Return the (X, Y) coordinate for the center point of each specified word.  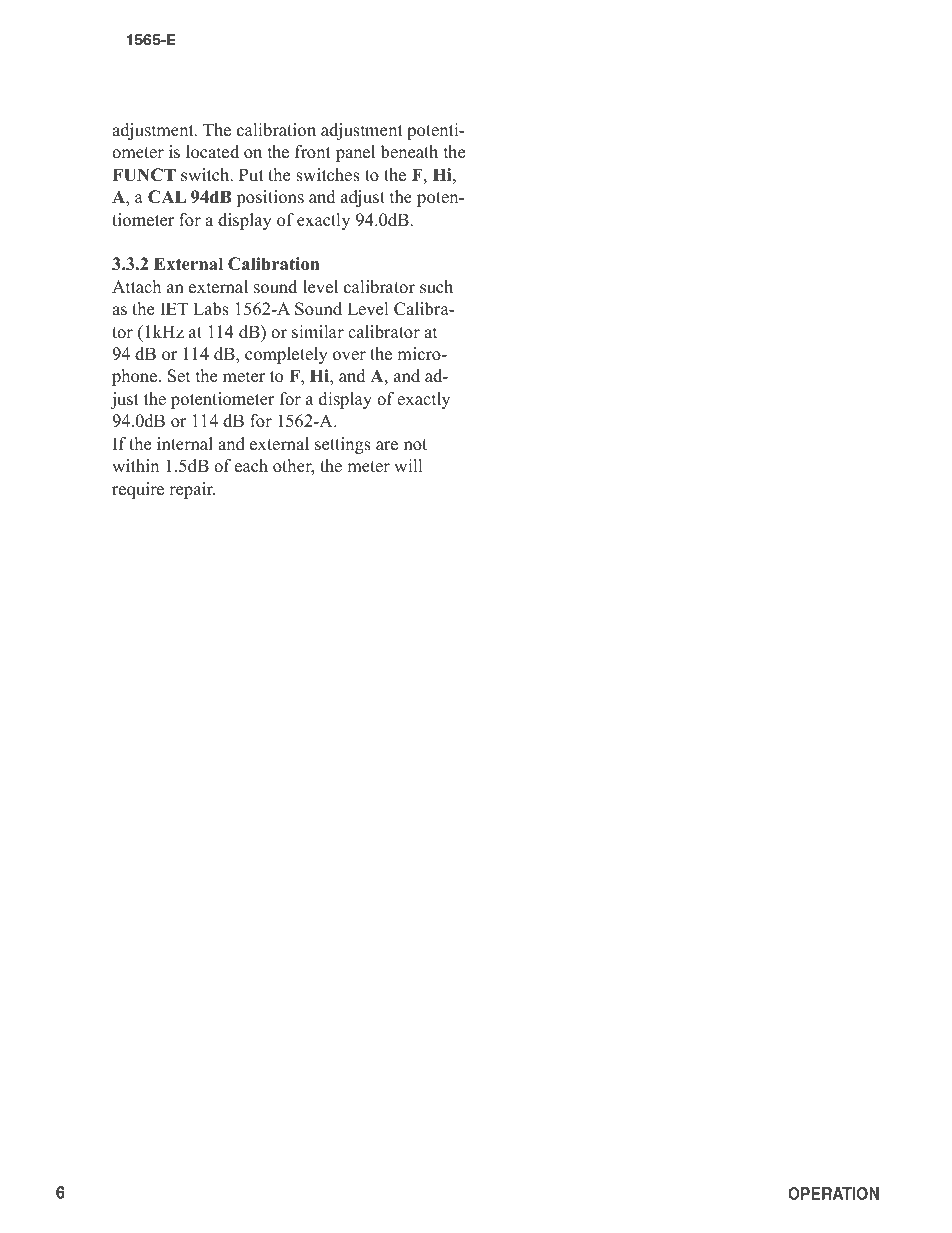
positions (270, 198)
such (436, 287)
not (415, 445)
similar (318, 332)
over (349, 356)
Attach (136, 287)
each (251, 466)
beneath (409, 152)
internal (185, 444)
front (313, 152)
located (212, 152)
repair (192, 490)
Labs (211, 309)
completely (286, 355)
